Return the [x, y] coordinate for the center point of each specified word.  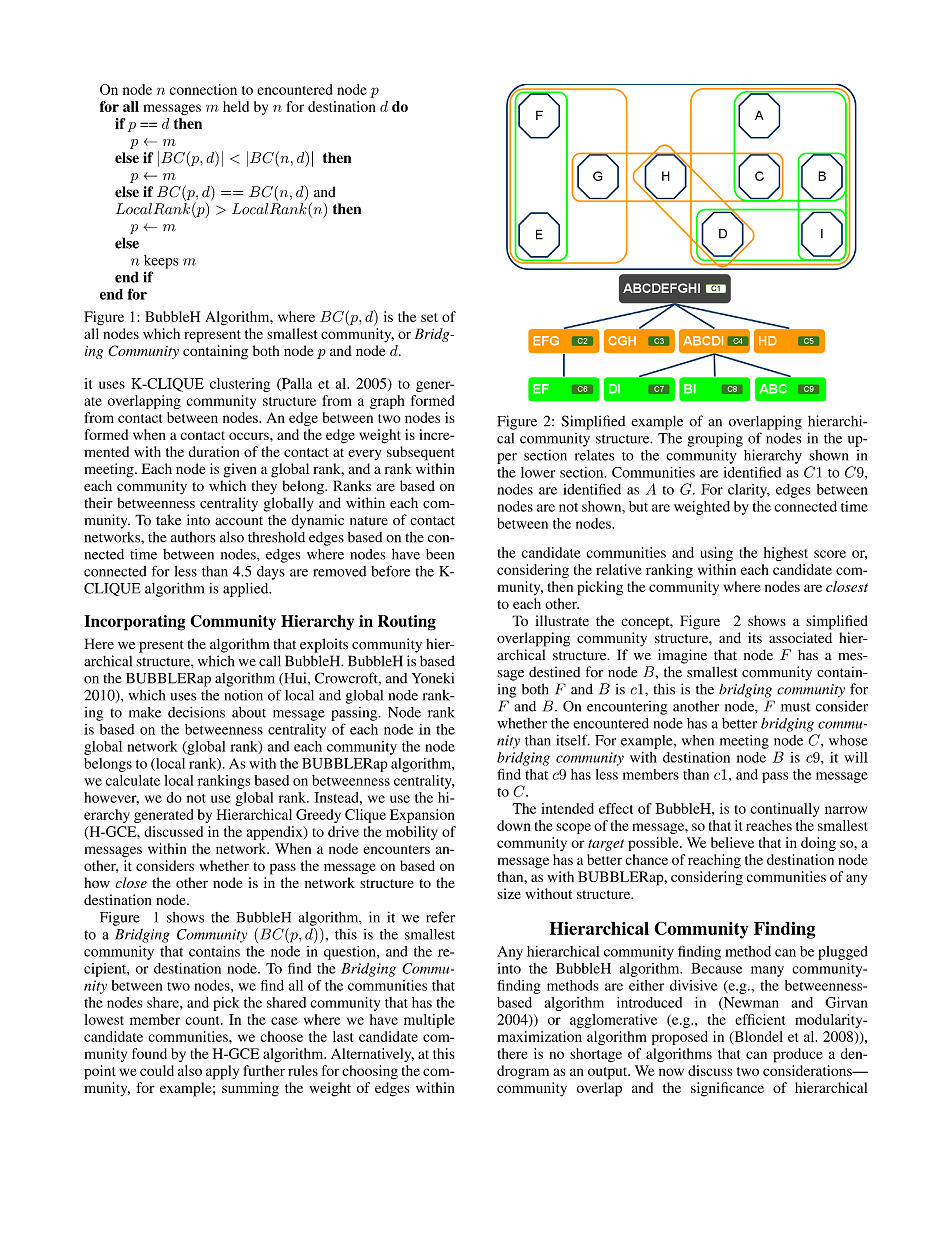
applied [247, 590]
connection [203, 89]
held [236, 106]
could [157, 1070]
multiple [429, 1021]
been [440, 554]
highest [786, 554]
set [429, 317]
